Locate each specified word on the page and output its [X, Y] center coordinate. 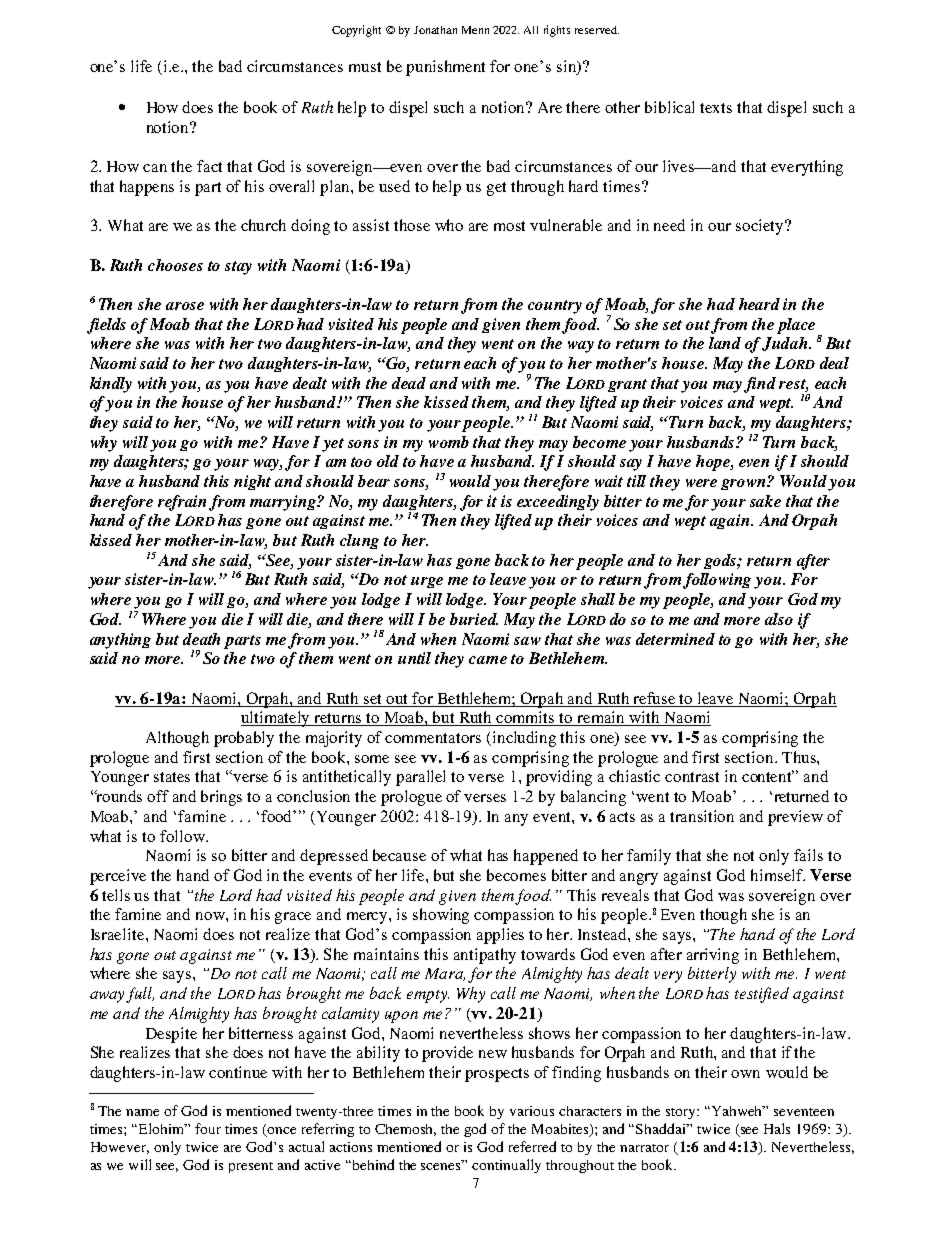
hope [714, 463]
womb [449, 442]
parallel [420, 778]
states [172, 777]
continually [506, 1166]
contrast [692, 777]
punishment [445, 68]
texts [716, 108]
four [208, 1128]
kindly [111, 385]
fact [209, 166]
